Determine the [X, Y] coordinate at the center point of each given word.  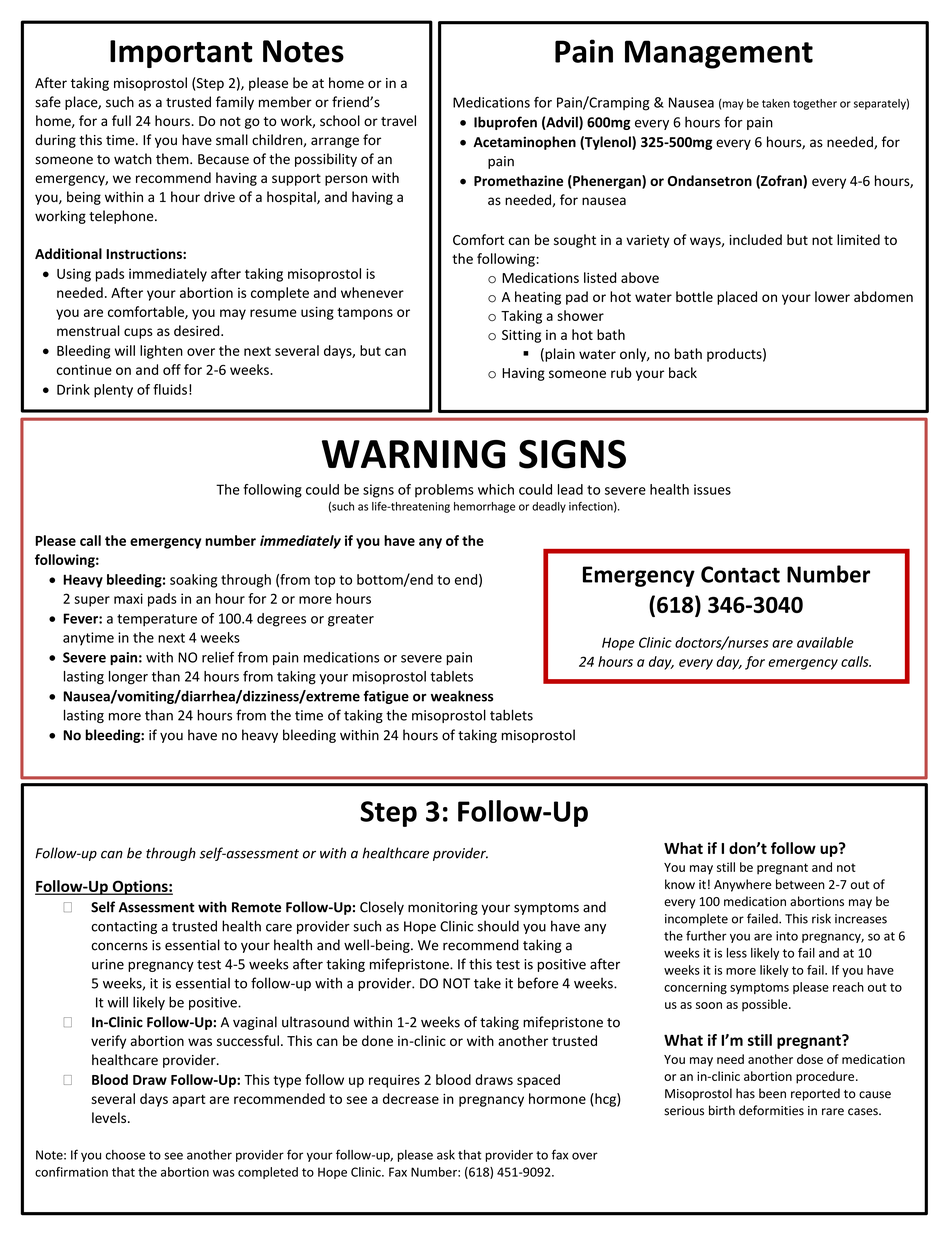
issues [712, 489]
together [815, 104]
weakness [462, 696]
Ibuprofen [505, 123]
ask [446, 1155]
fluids [170, 389]
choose [125, 1155]
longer [128, 678]
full [121, 120]
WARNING [414, 454]
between [800, 884]
